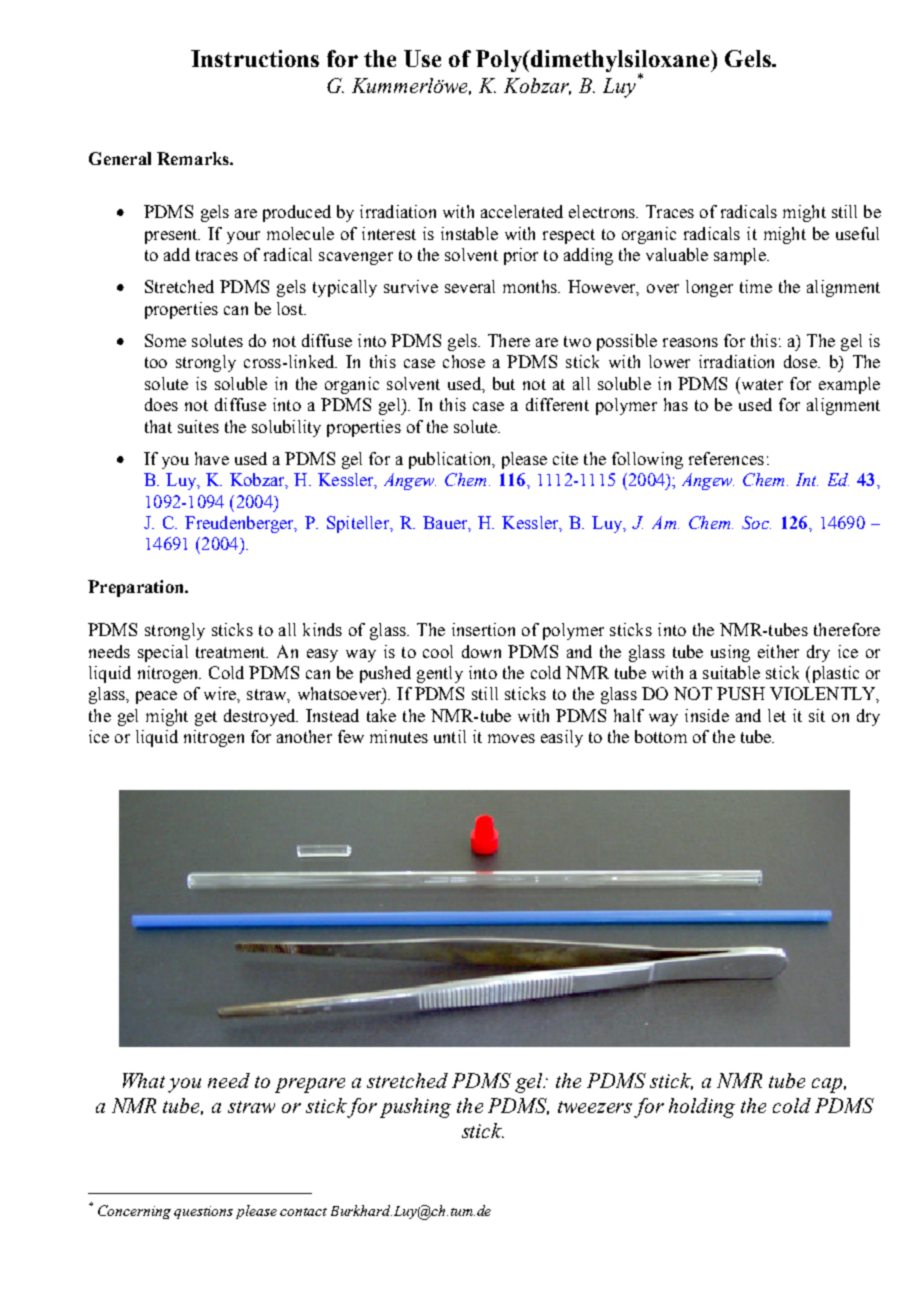 The width and height of the image is (924, 1308). I want to click on references, so click(726, 458).
